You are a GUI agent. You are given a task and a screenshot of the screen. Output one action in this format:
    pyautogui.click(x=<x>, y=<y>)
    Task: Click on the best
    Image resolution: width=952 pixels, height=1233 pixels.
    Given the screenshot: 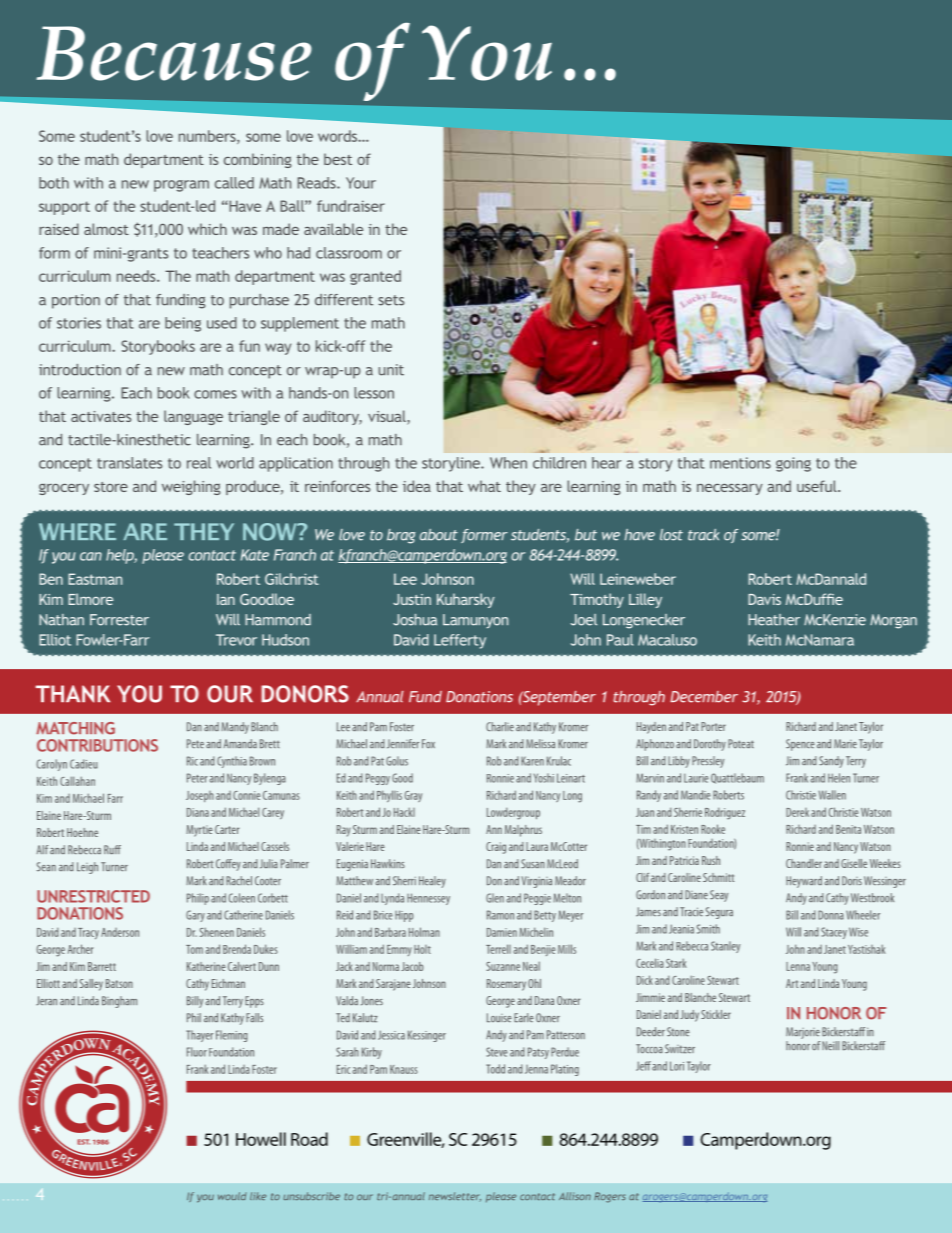 What is the action you would take?
    pyautogui.click(x=338, y=159)
